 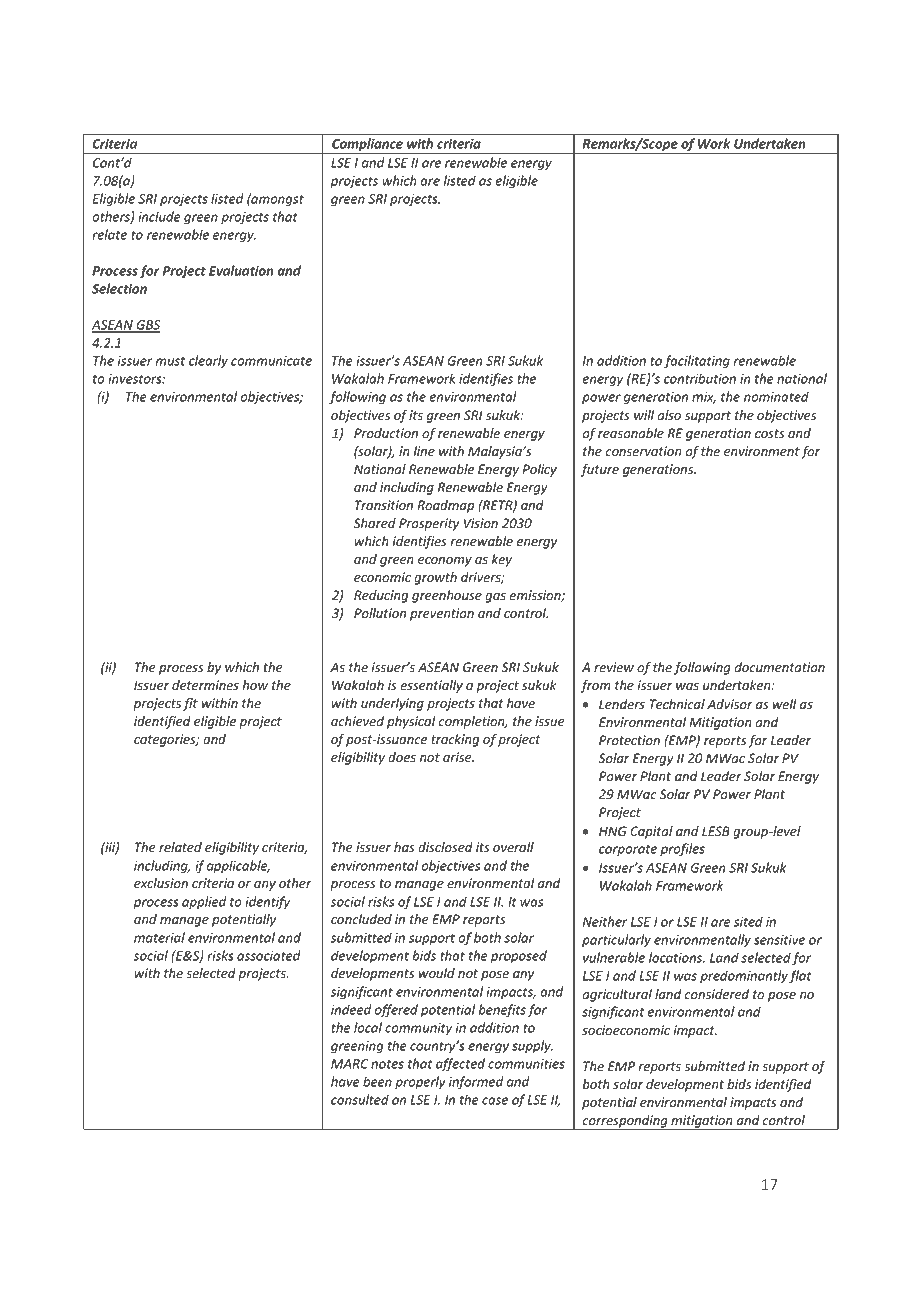 I want to click on mix, so click(x=704, y=398).
